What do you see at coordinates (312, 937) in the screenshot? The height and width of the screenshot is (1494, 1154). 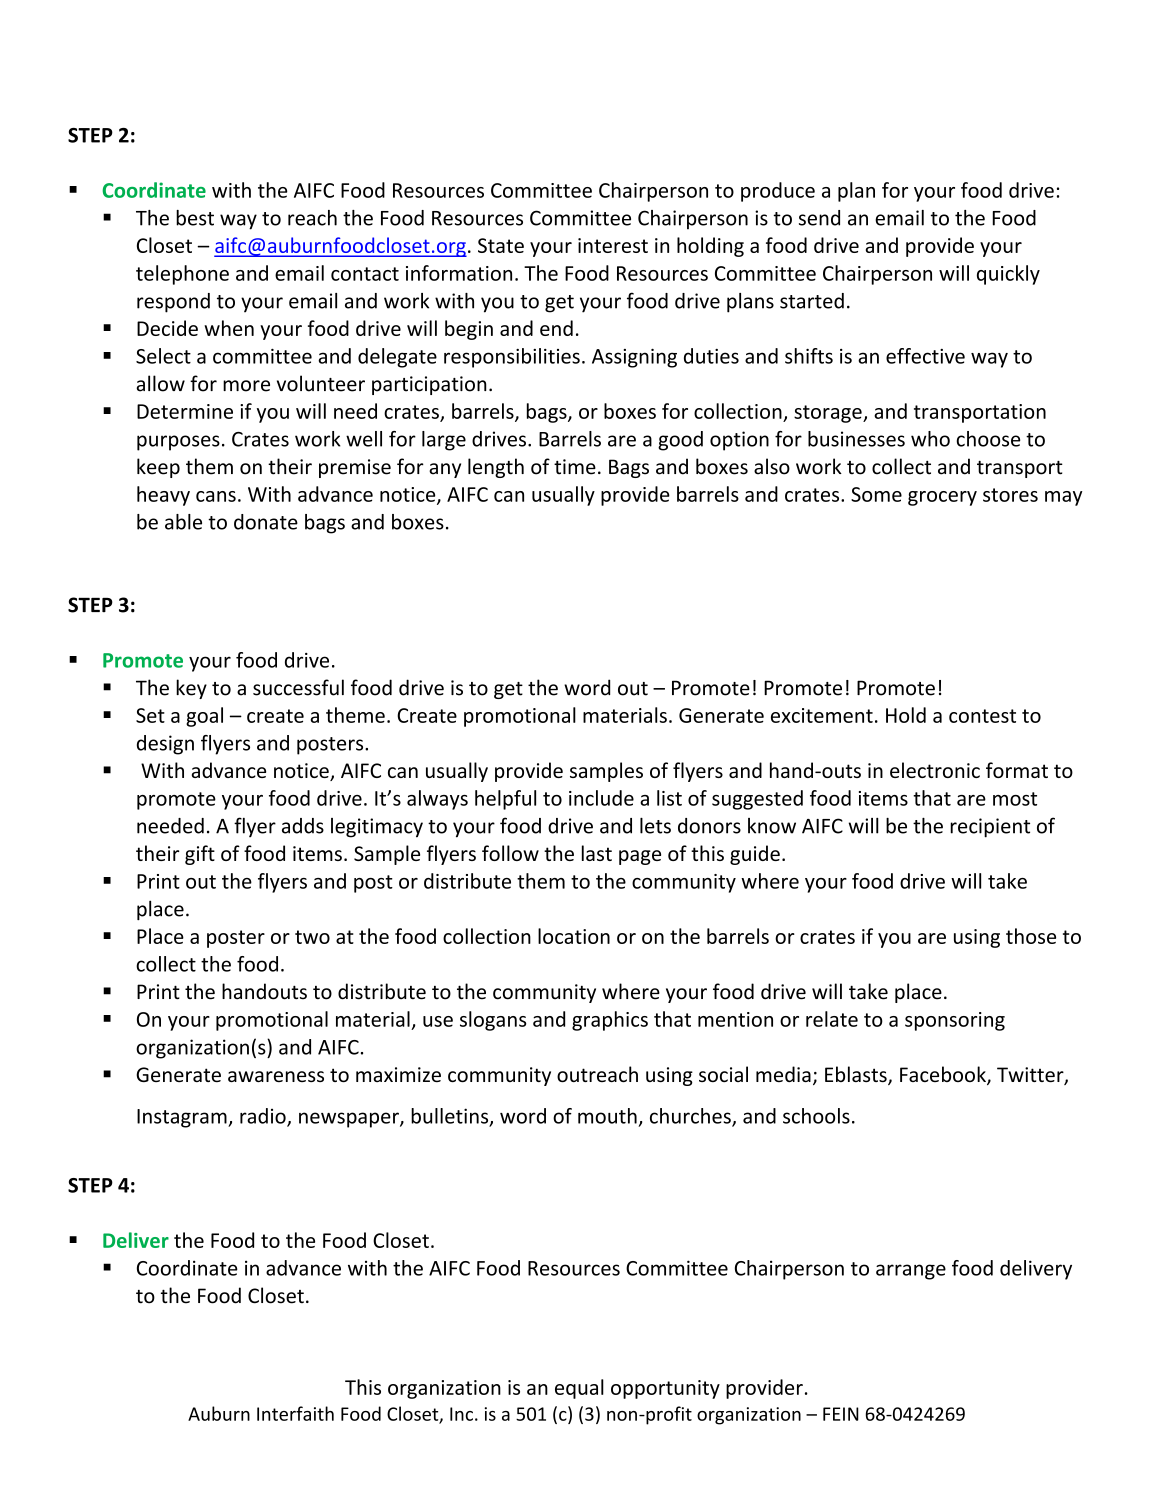 I see `two` at bounding box center [312, 937].
